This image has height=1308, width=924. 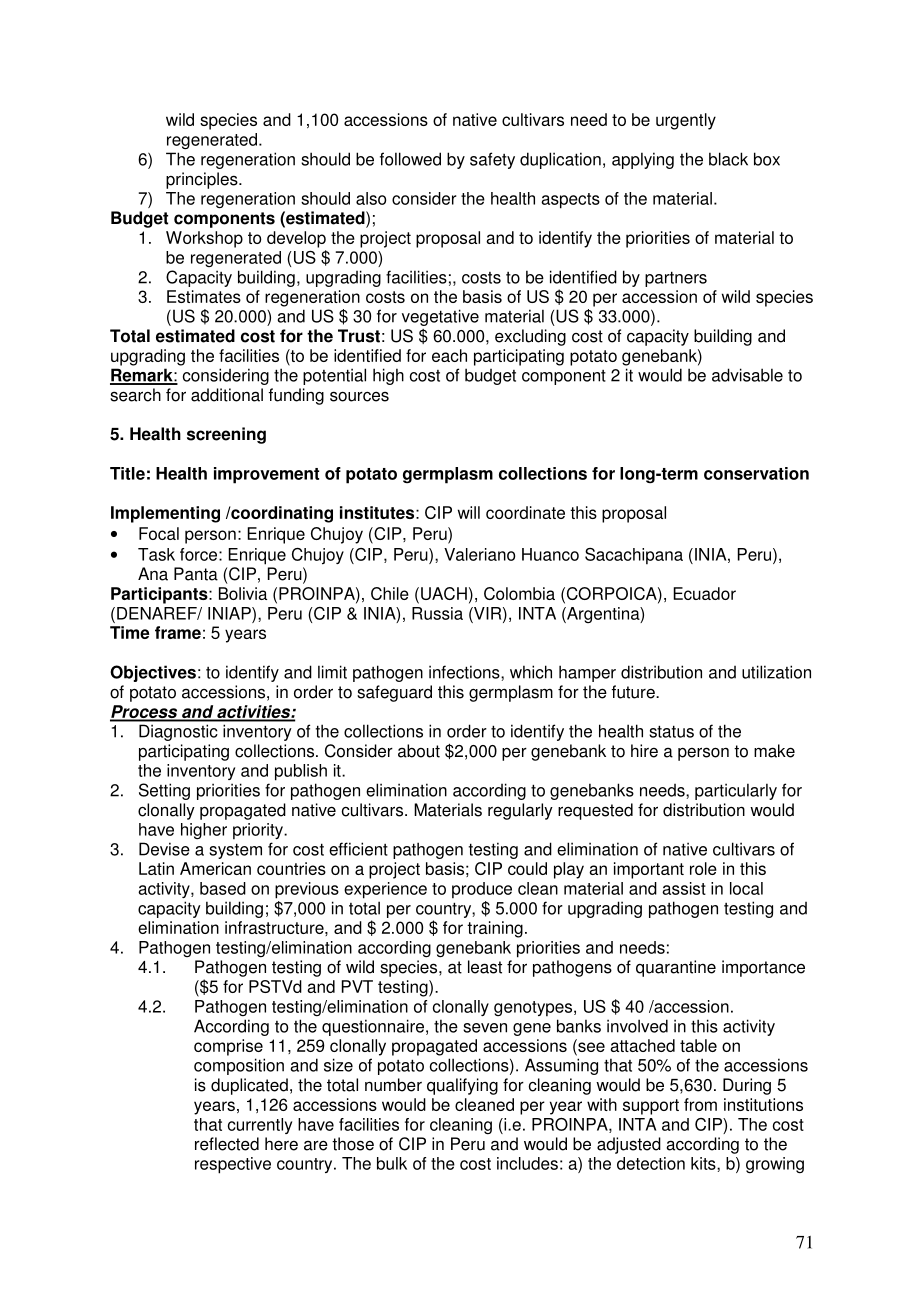 I want to click on based, so click(x=223, y=888).
